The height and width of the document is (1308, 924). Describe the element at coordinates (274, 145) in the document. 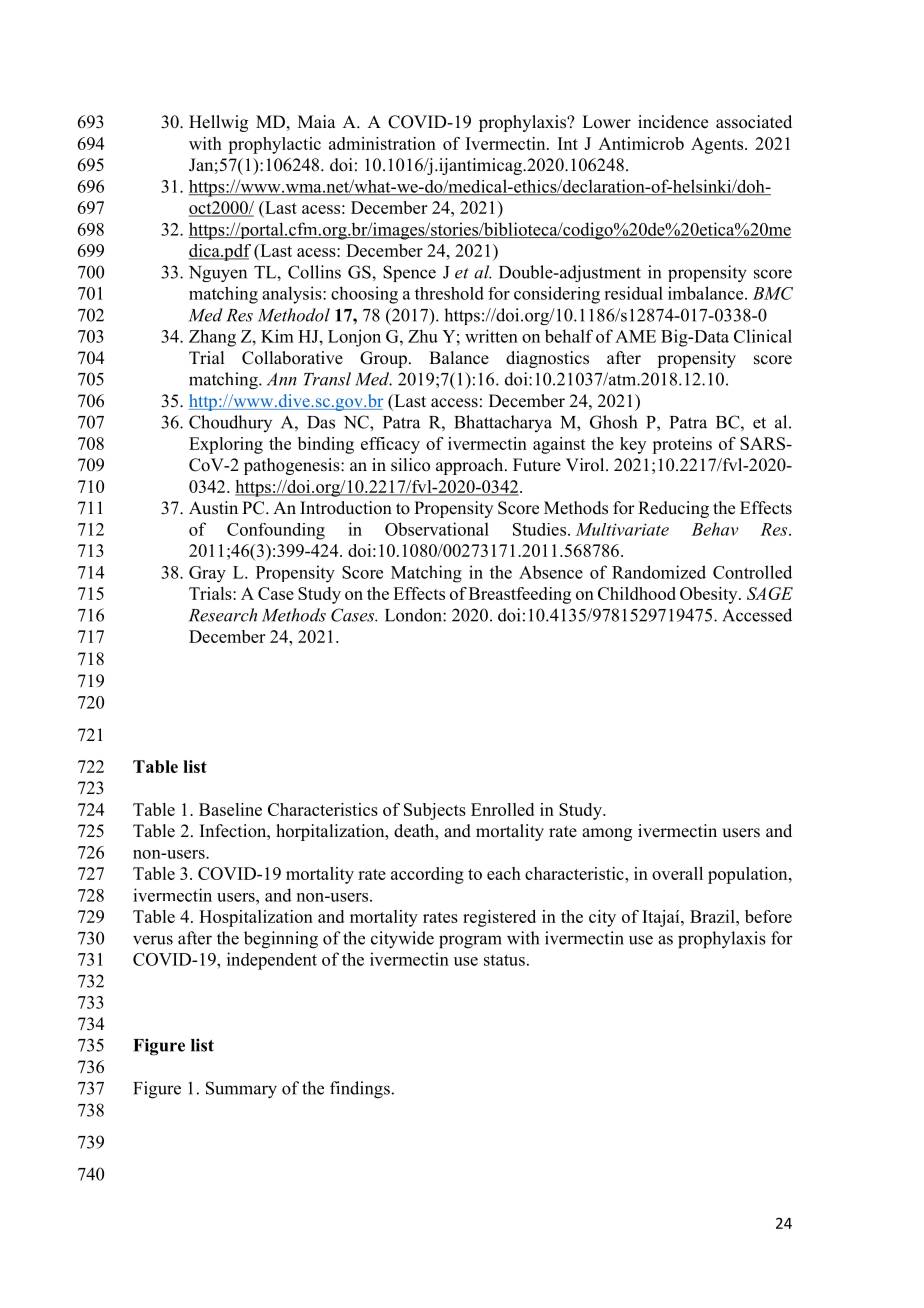

I see `prophylactic` at that location.
